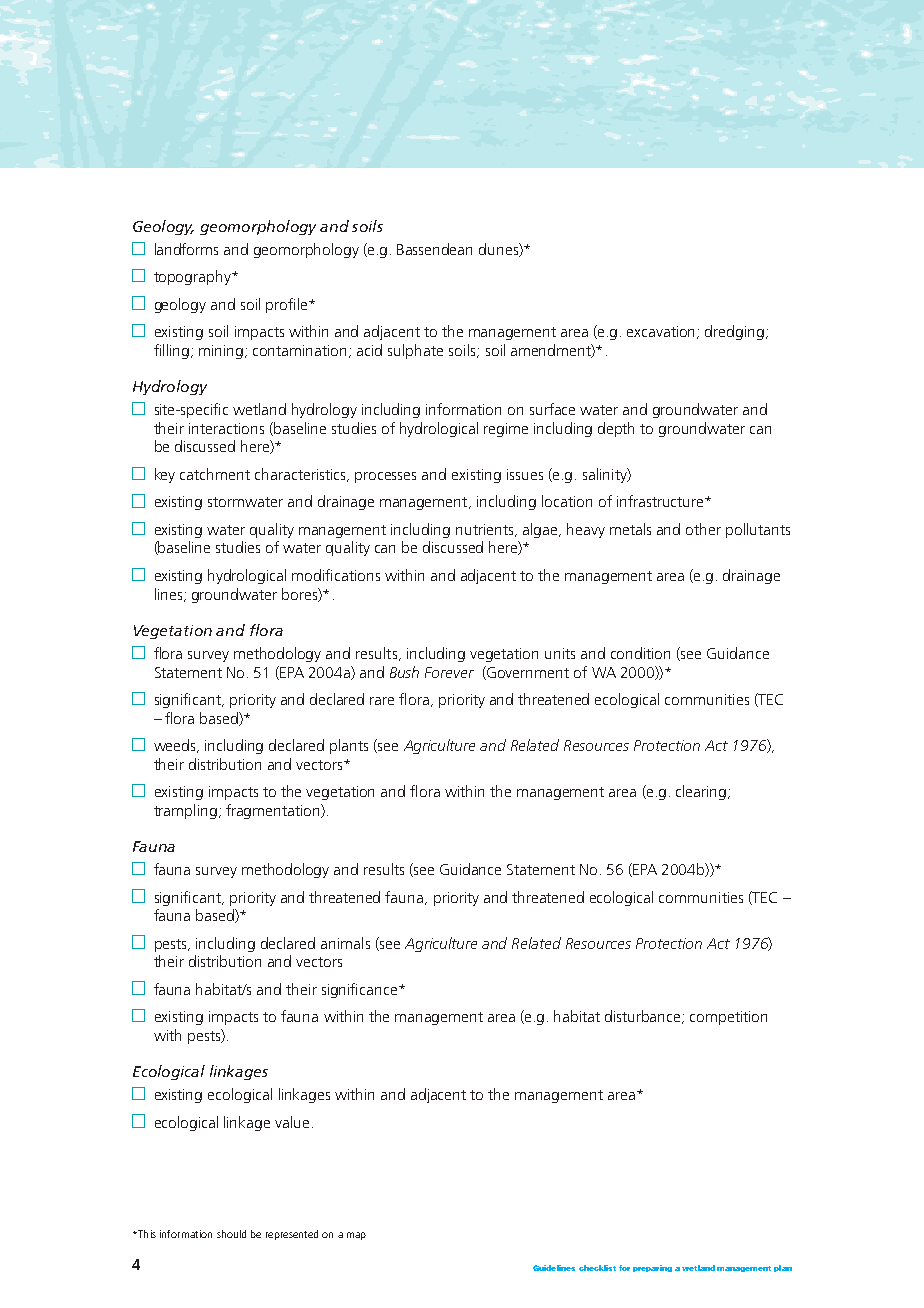  I want to click on topography, so click(193, 277).
